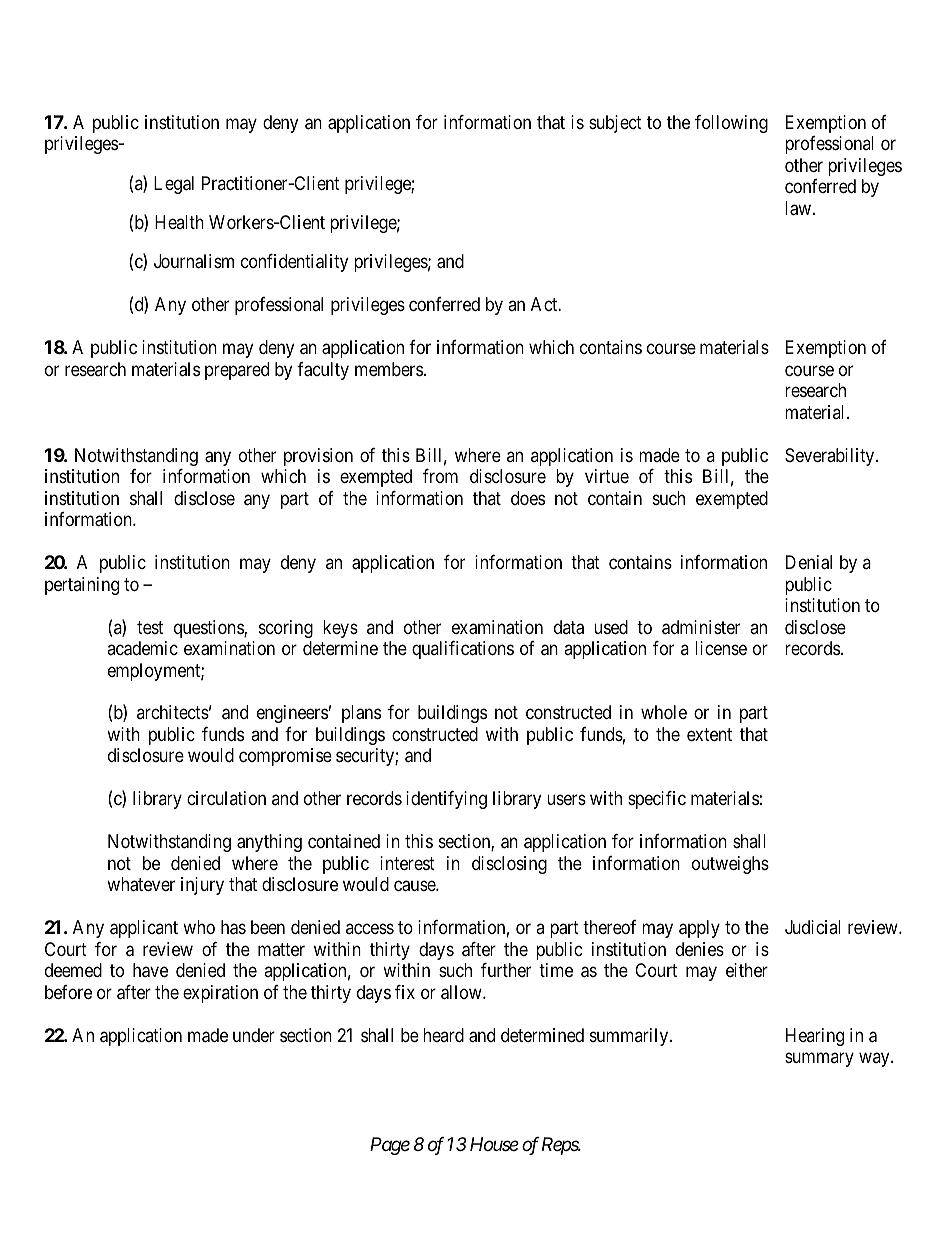  What do you see at coordinates (318, 457) in the screenshot?
I see `provision` at bounding box center [318, 457].
